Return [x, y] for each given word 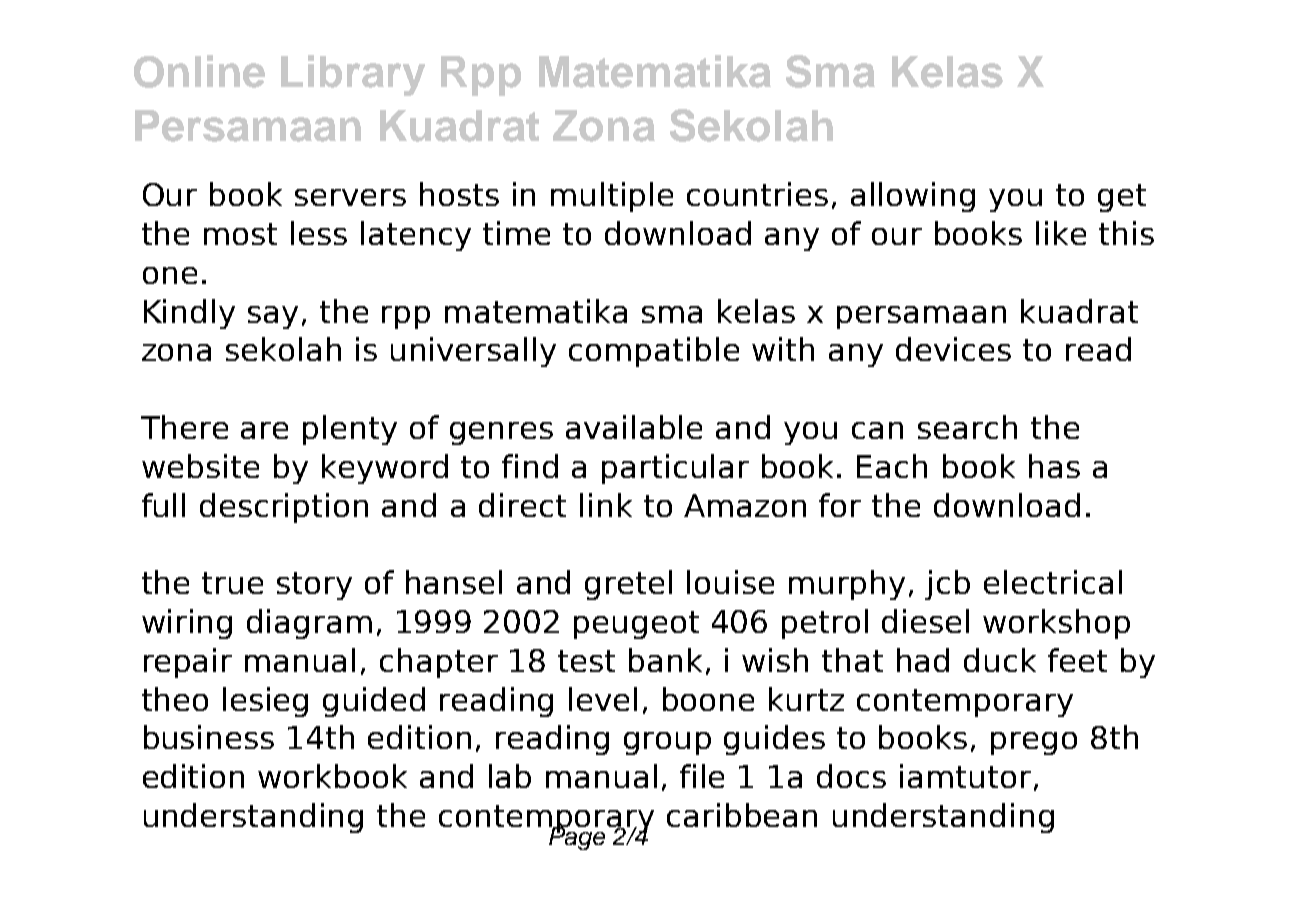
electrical [1053, 582]
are [264, 430]
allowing [913, 197]
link [606, 505]
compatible [654, 352]
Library [353, 75]
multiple [612, 197]
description [284, 508]
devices [953, 349]
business [209, 737]
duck [1000, 660]
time [516, 233]
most [240, 234]
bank [665, 660]
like [1061, 233]
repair [188, 663]
